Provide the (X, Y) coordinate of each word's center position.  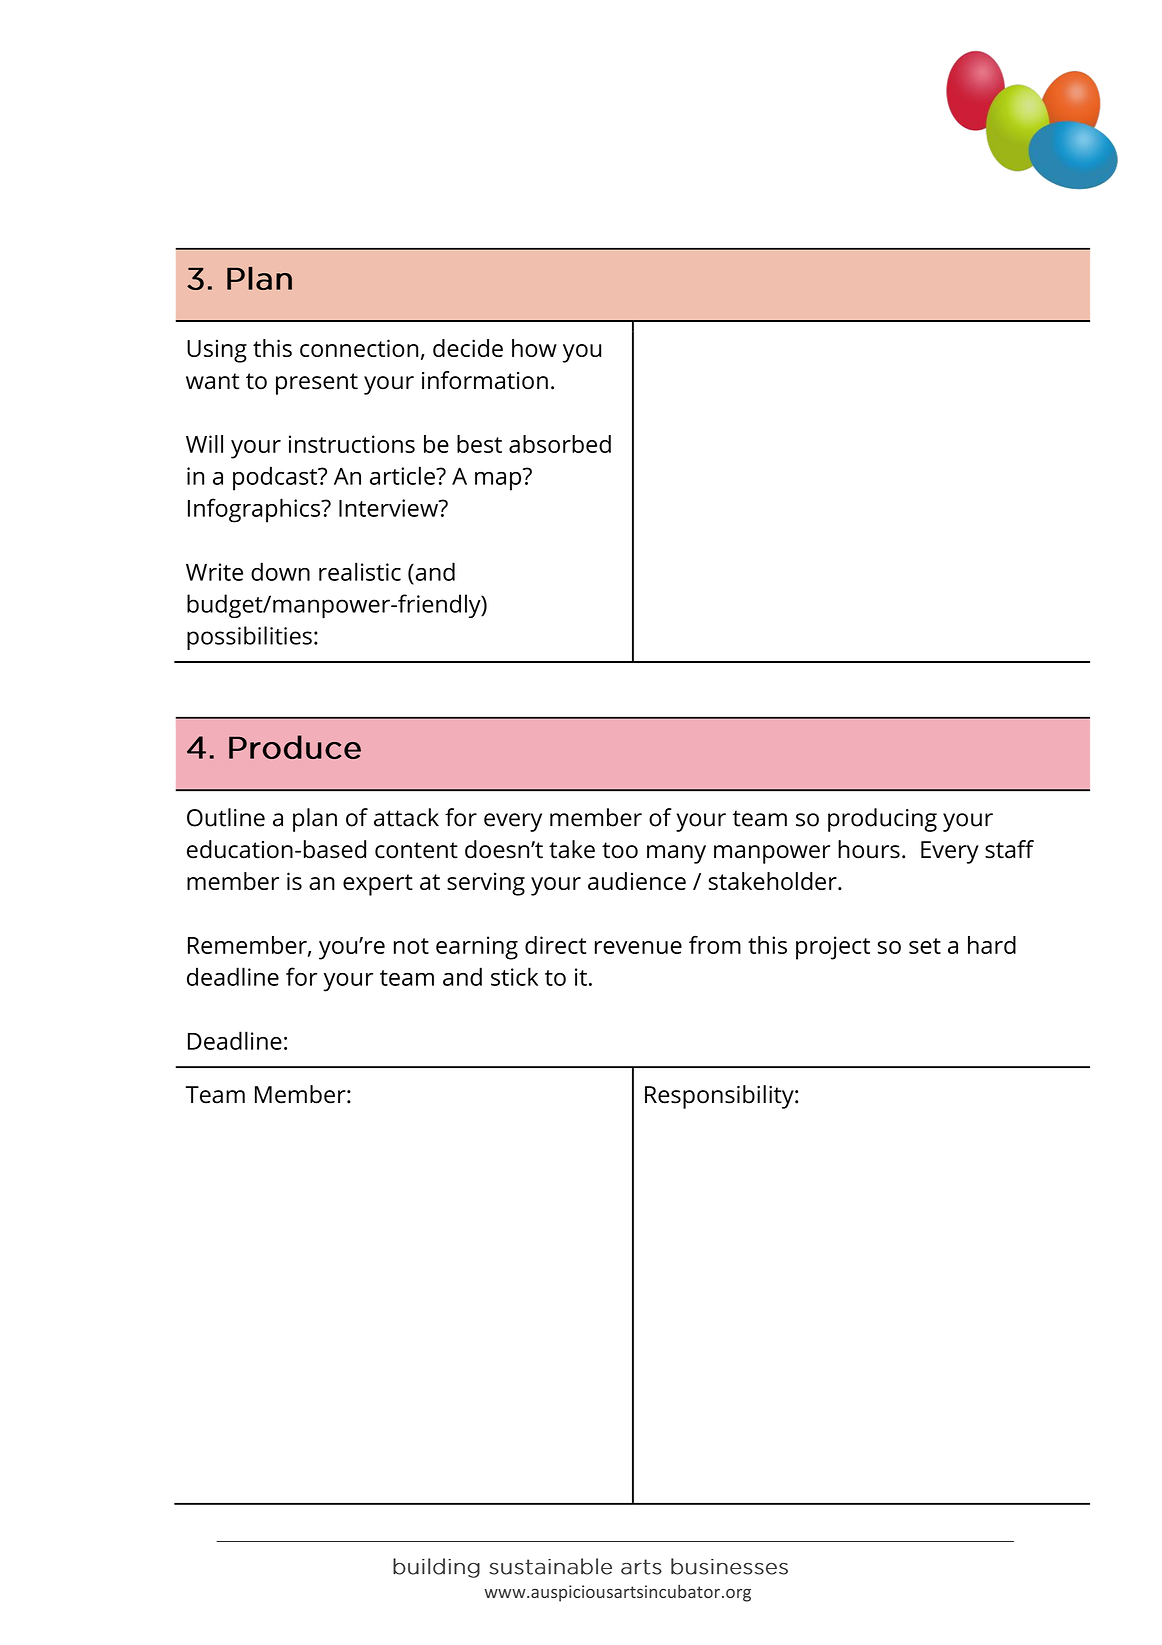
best (479, 444)
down (280, 571)
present (317, 384)
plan (315, 820)
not (411, 946)
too (620, 850)
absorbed (560, 444)
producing (882, 820)
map (499, 480)
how (534, 348)
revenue (638, 947)
